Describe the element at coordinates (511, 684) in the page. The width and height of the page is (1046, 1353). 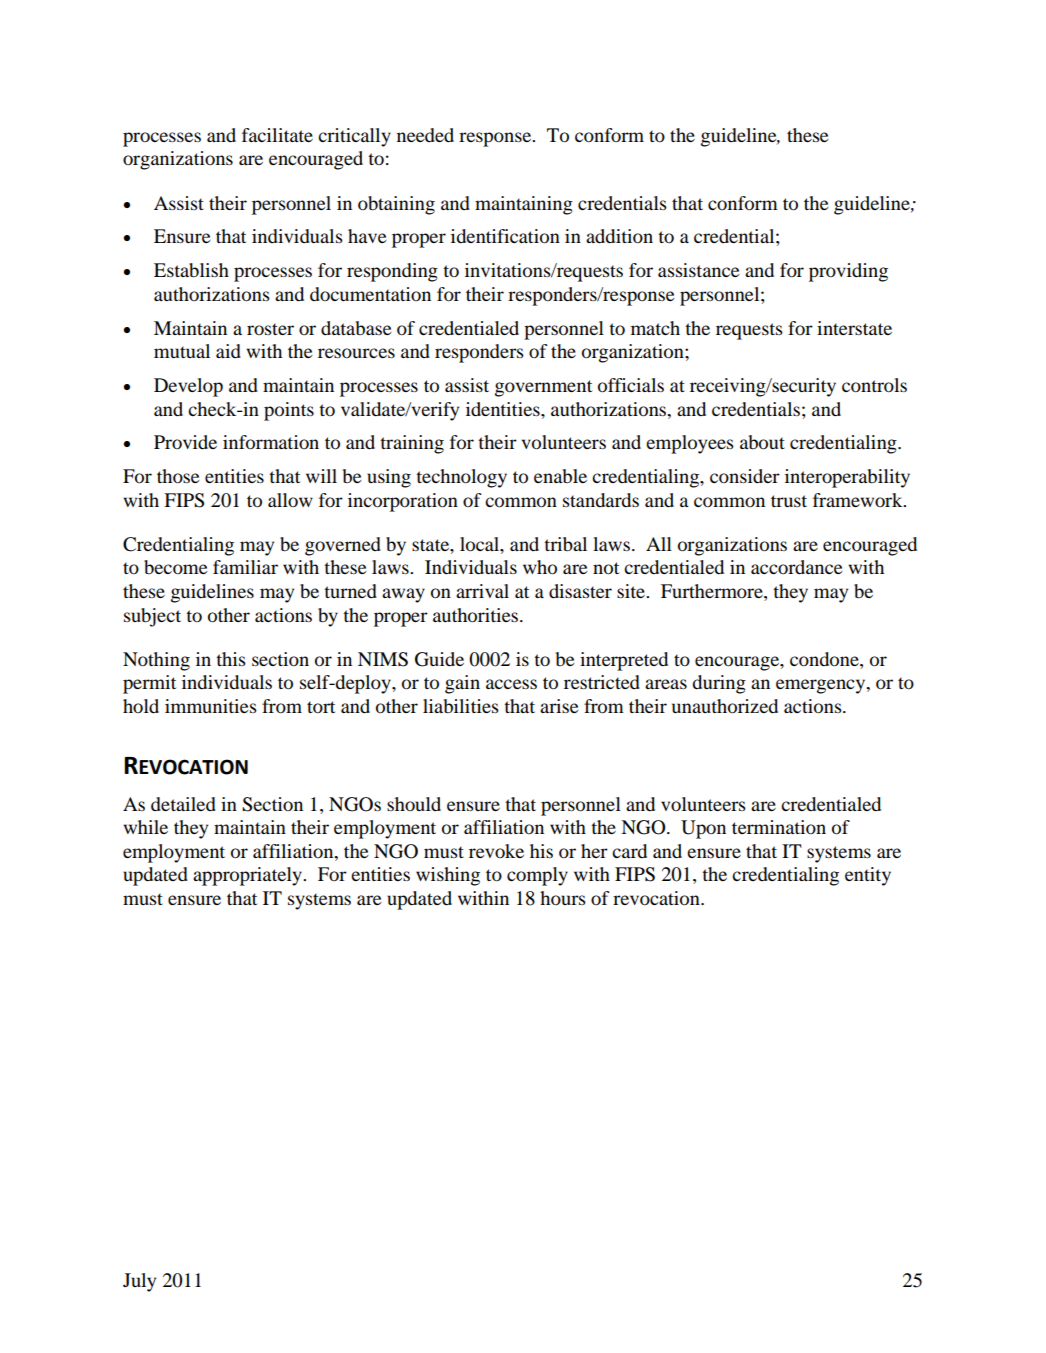
I see `access` at that location.
